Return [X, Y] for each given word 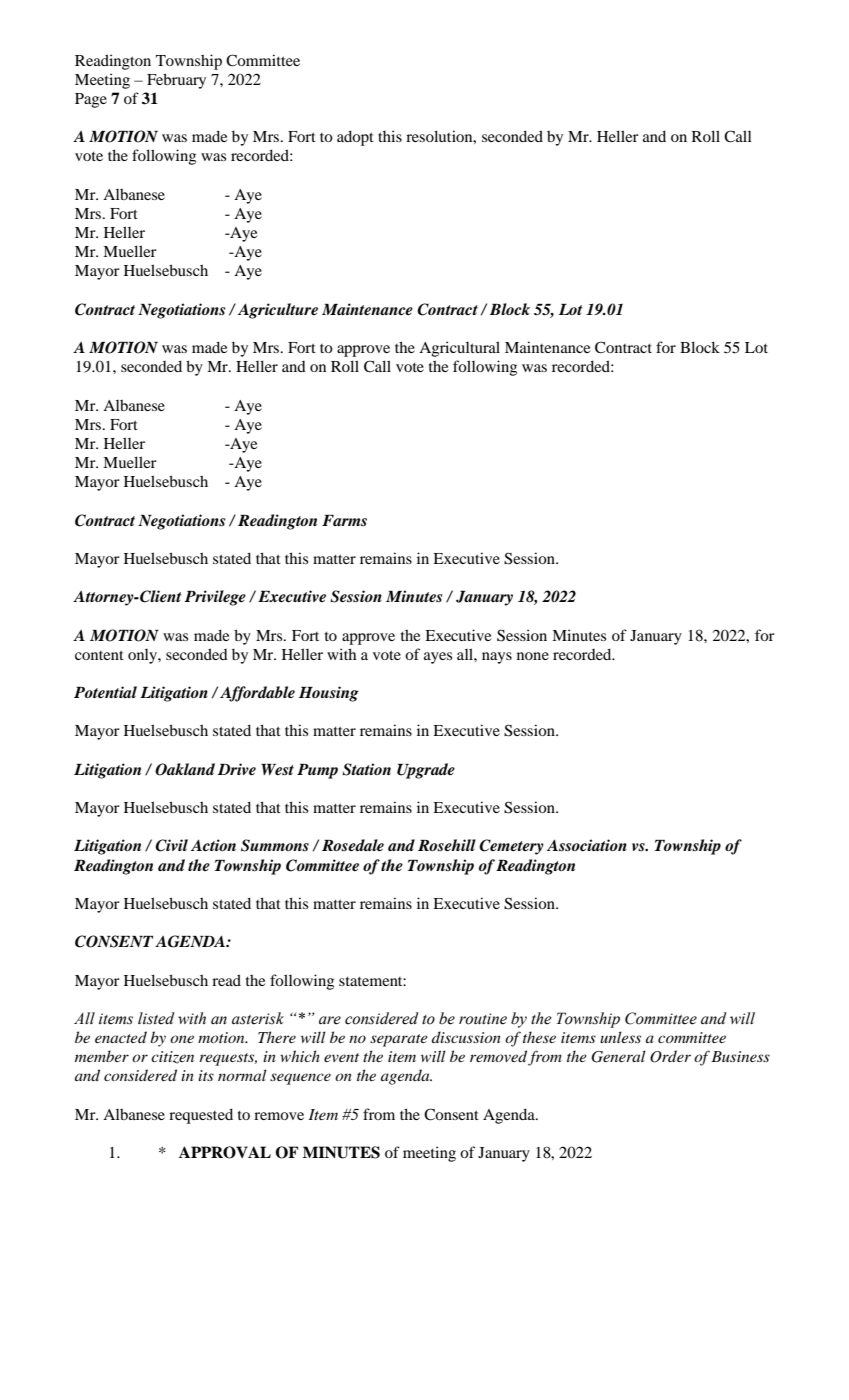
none [533, 656]
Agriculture [278, 311]
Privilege [215, 598]
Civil [171, 845]
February [176, 81]
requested [201, 1116]
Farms [344, 521]
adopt [355, 138]
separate [399, 1040]
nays [497, 658]
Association [587, 845]
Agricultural [459, 349]
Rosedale [353, 845]
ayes [438, 658]
